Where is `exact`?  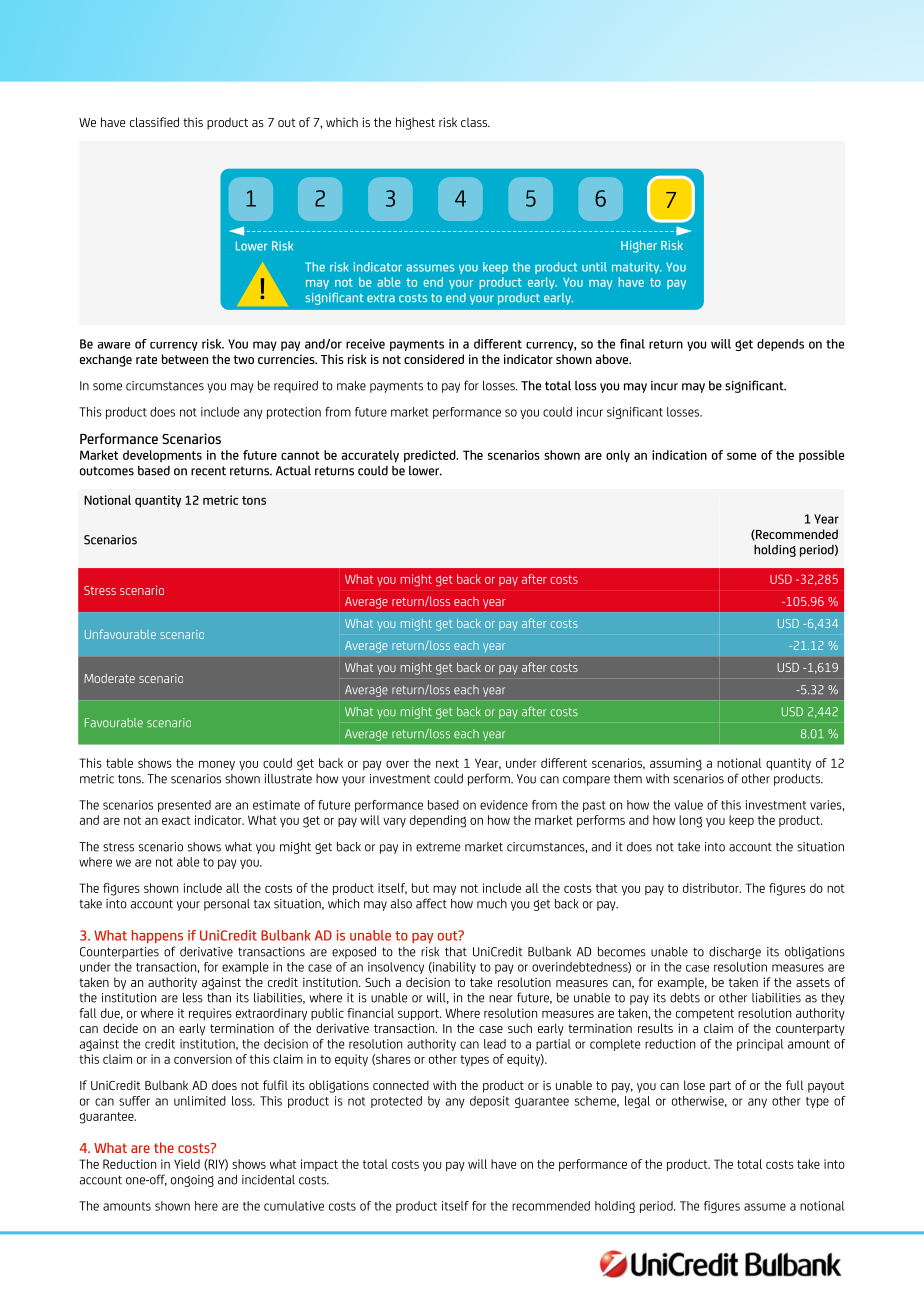
exact is located at coordinates (176, 820).
